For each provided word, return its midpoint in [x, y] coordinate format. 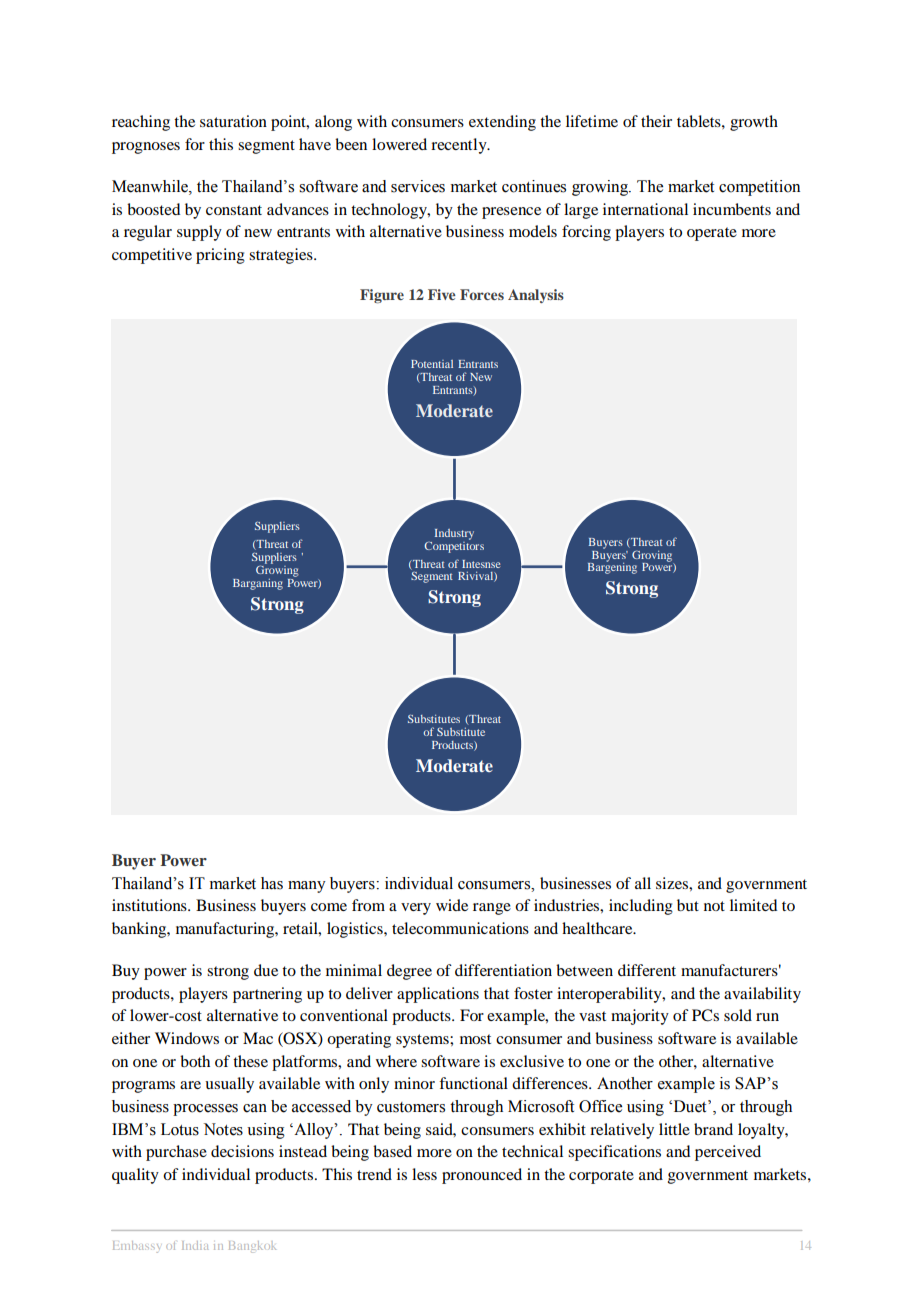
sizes [673, 883]
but [688, 905]
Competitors [454, 546]
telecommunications [460, 928]
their [656, 121]
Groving [653, 557]
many [307, 887]
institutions [150, 905]
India [195, 1245]
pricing [220, 256]
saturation [233, 121]
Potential [432, 364]
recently [460, 146]
